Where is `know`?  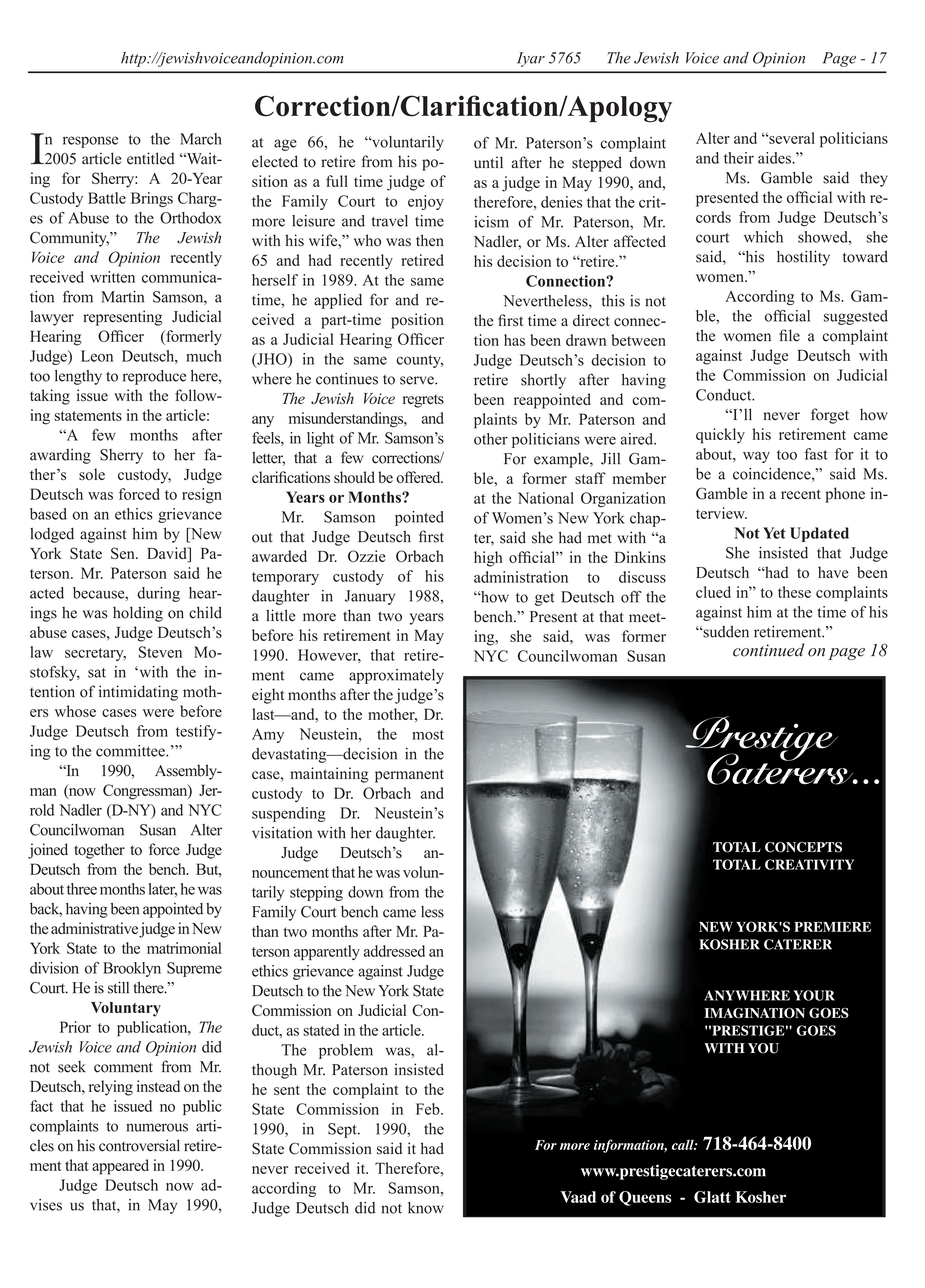
know is located at coordinates (426, 1208).
